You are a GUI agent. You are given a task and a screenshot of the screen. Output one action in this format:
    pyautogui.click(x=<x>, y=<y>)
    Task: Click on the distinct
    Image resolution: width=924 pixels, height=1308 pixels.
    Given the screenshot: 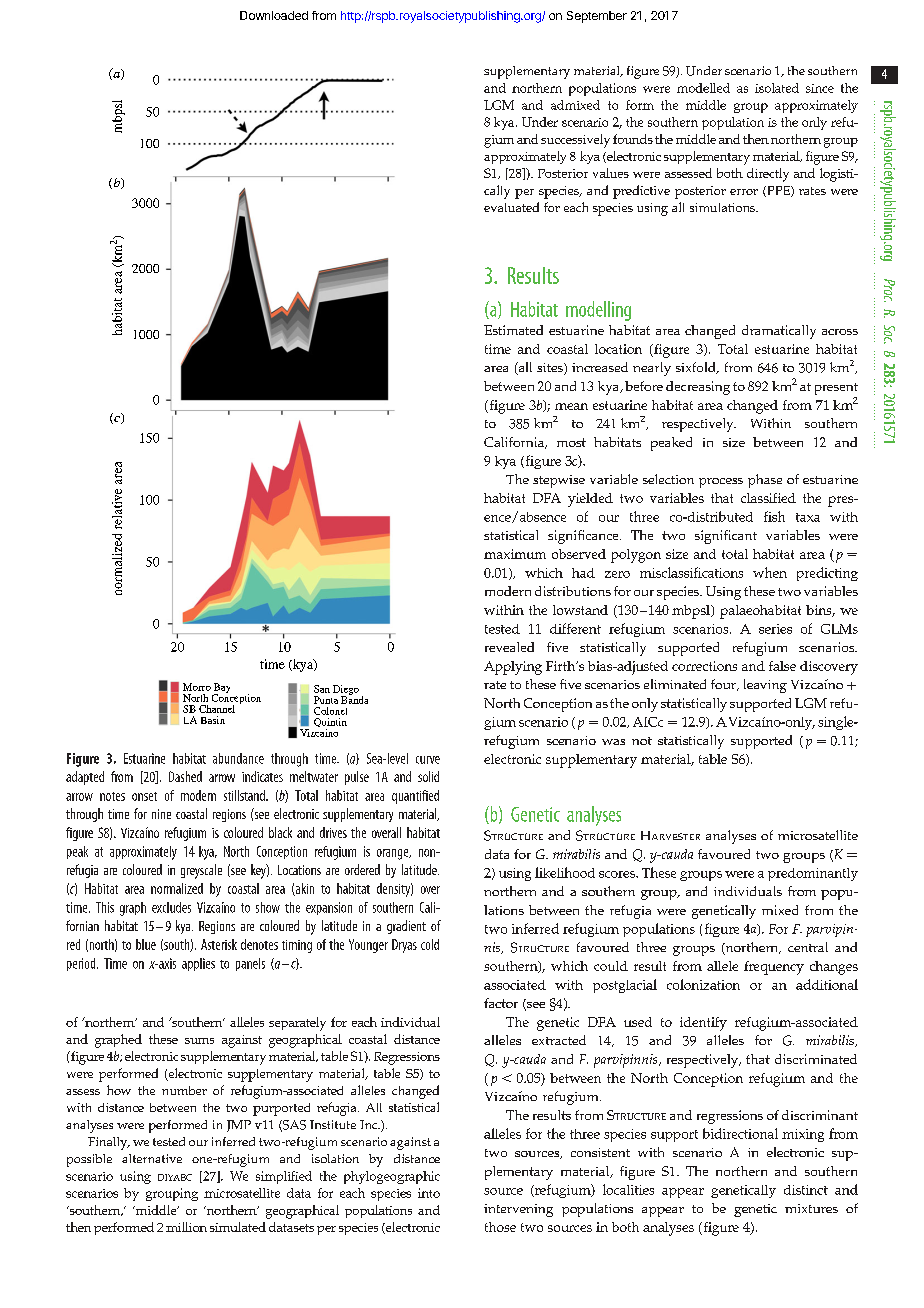 What is the action you would take?
    pyautogui.click(x=806, y=1190)
